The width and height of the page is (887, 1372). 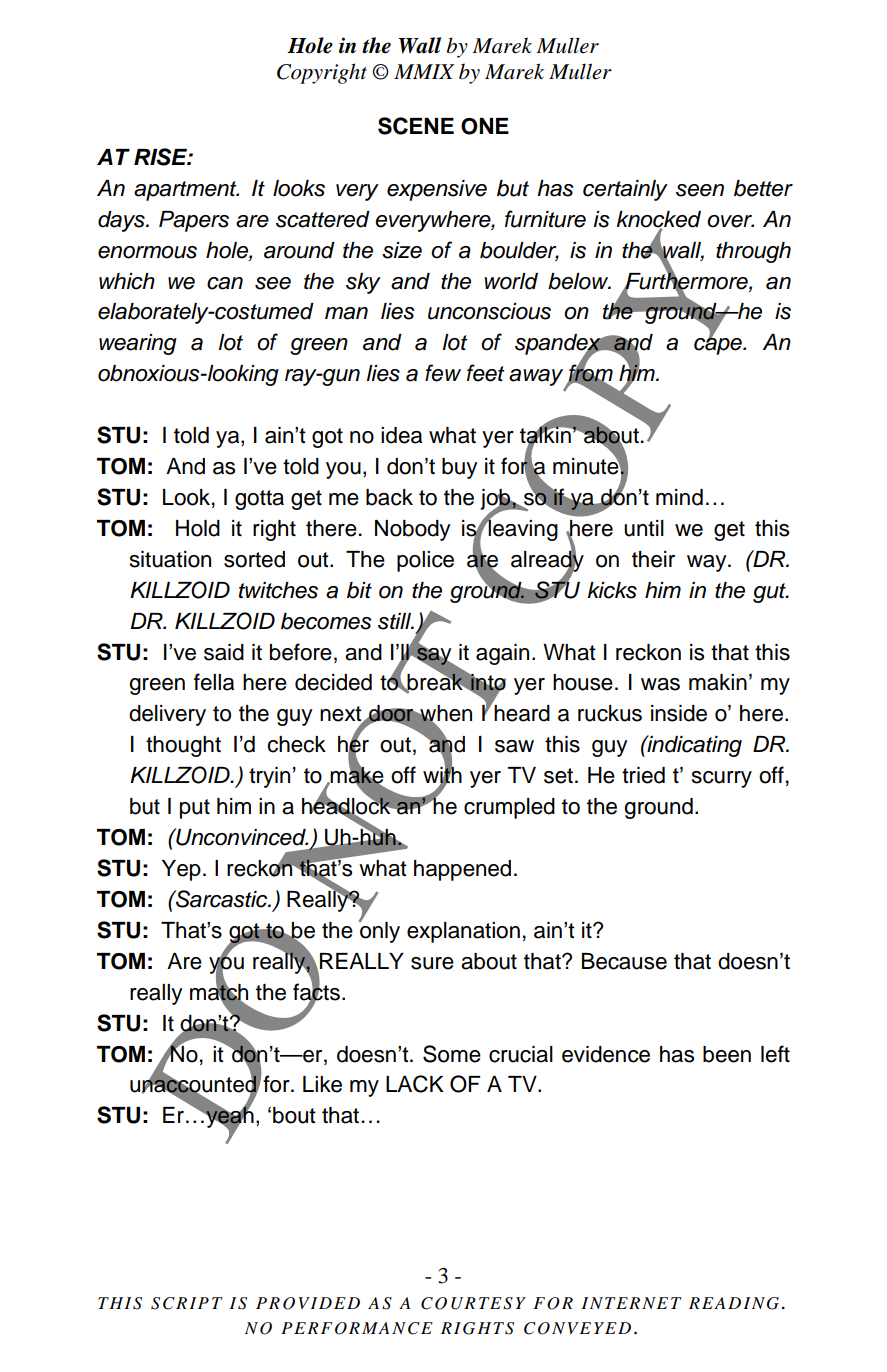 What do you see at coordinates (463, 932) in the page?
I see `explanation` at bounding box center [463, 932].
